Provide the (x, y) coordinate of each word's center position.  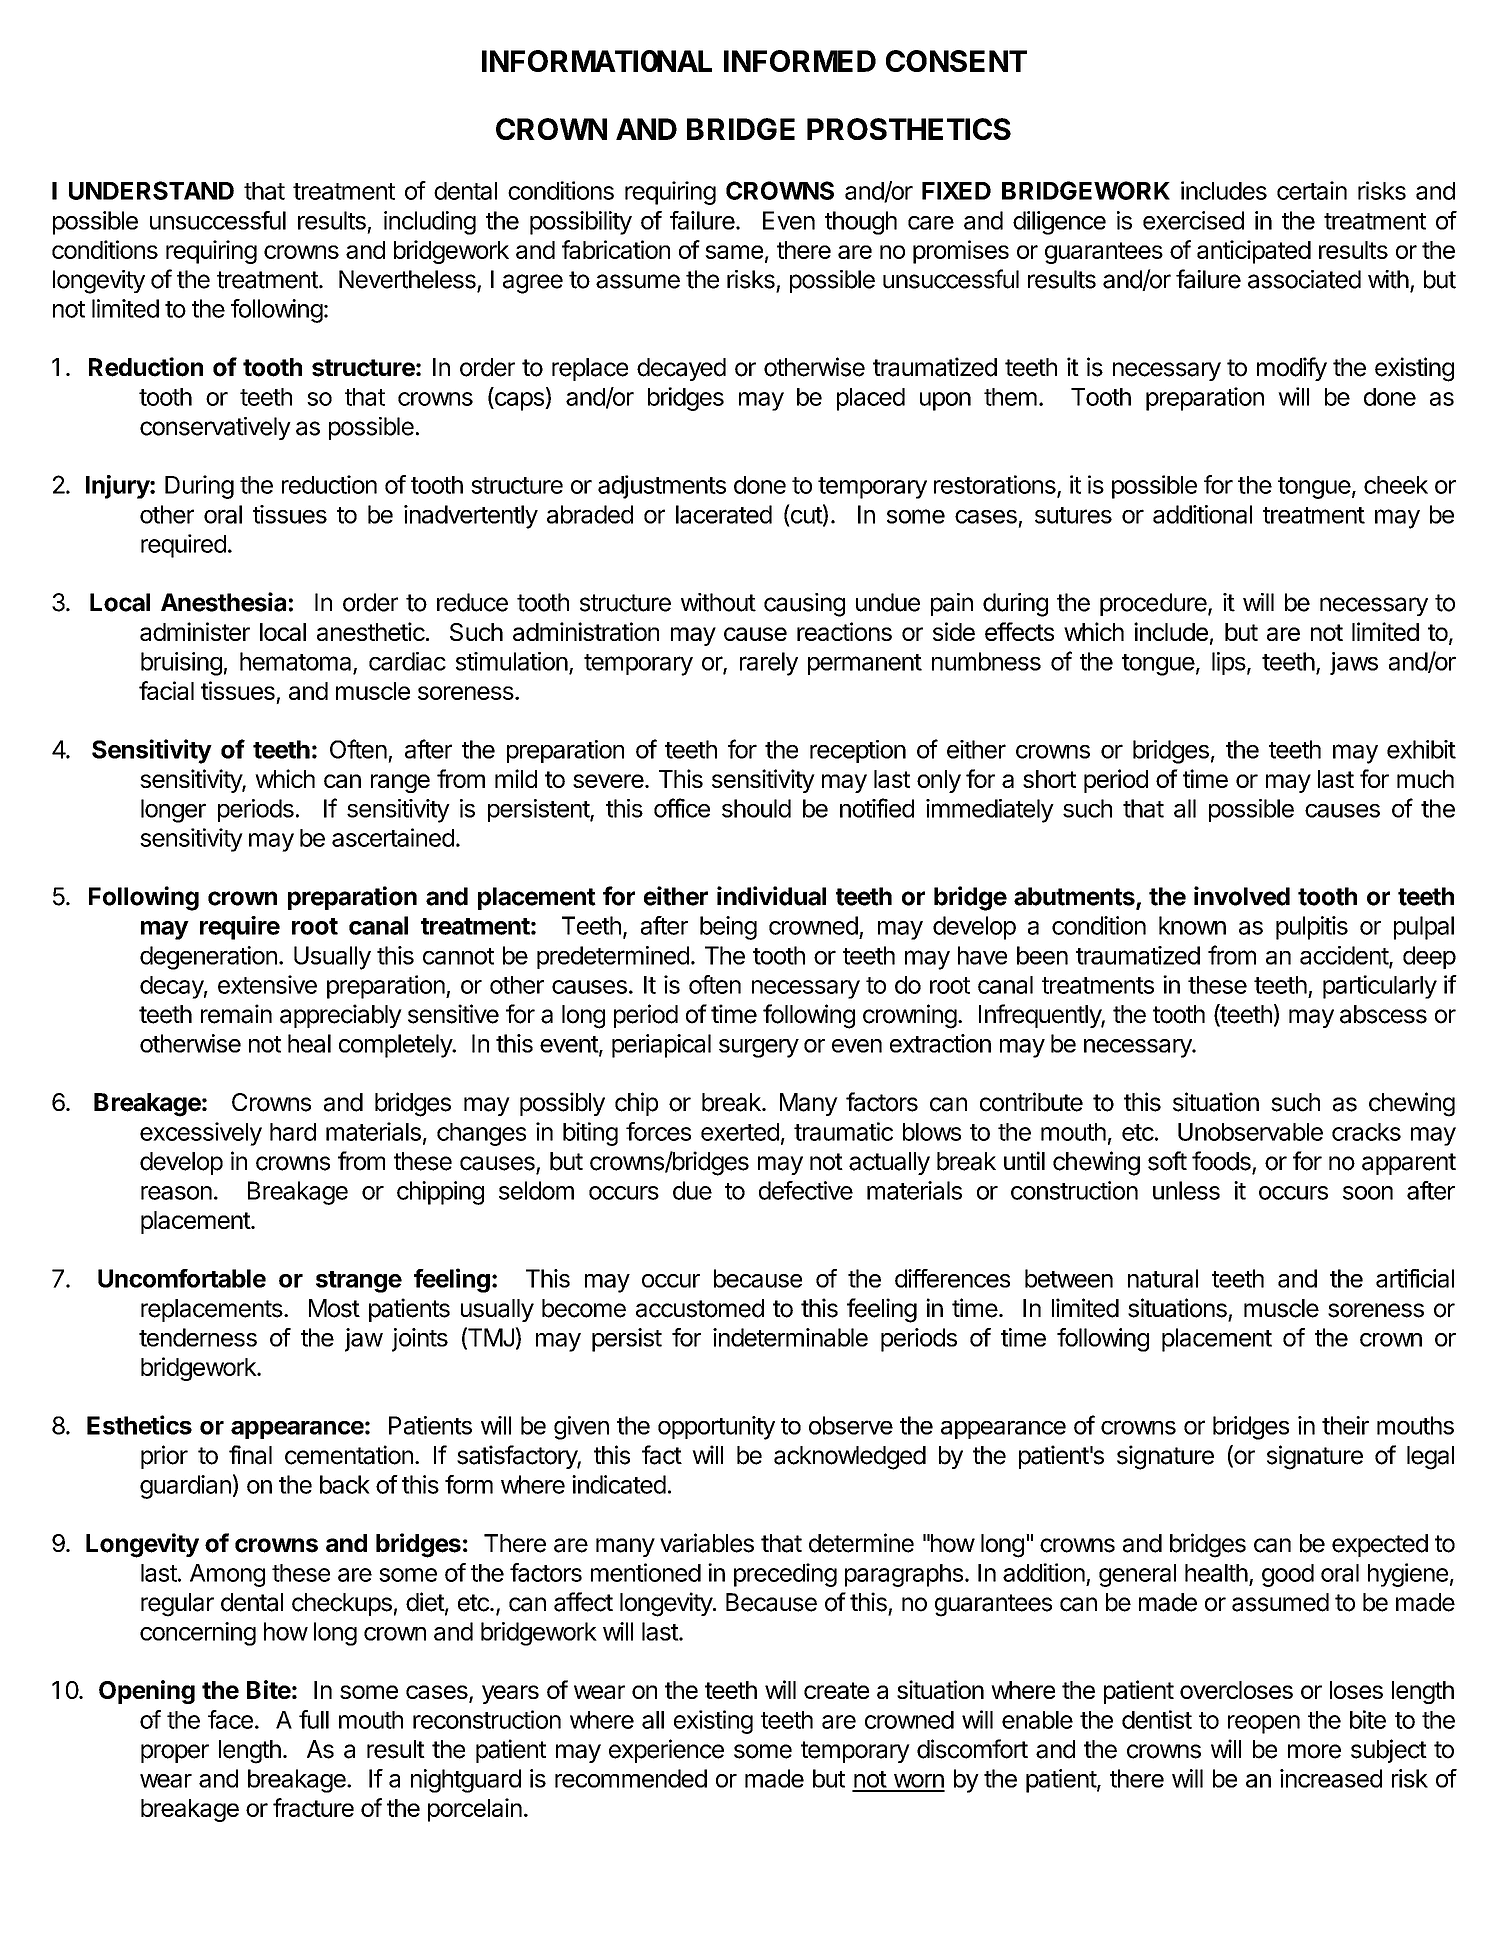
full (314, 1719)
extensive (267, 984)
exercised (1193, 220)
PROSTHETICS (909, 129)
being (728, 928)
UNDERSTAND (151, 190)
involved (1242, 896)
